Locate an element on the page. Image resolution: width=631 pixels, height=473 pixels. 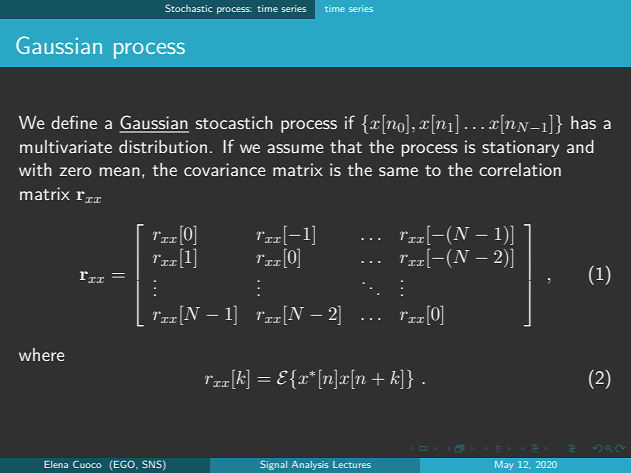
same is located at coordinates (398, 171).
